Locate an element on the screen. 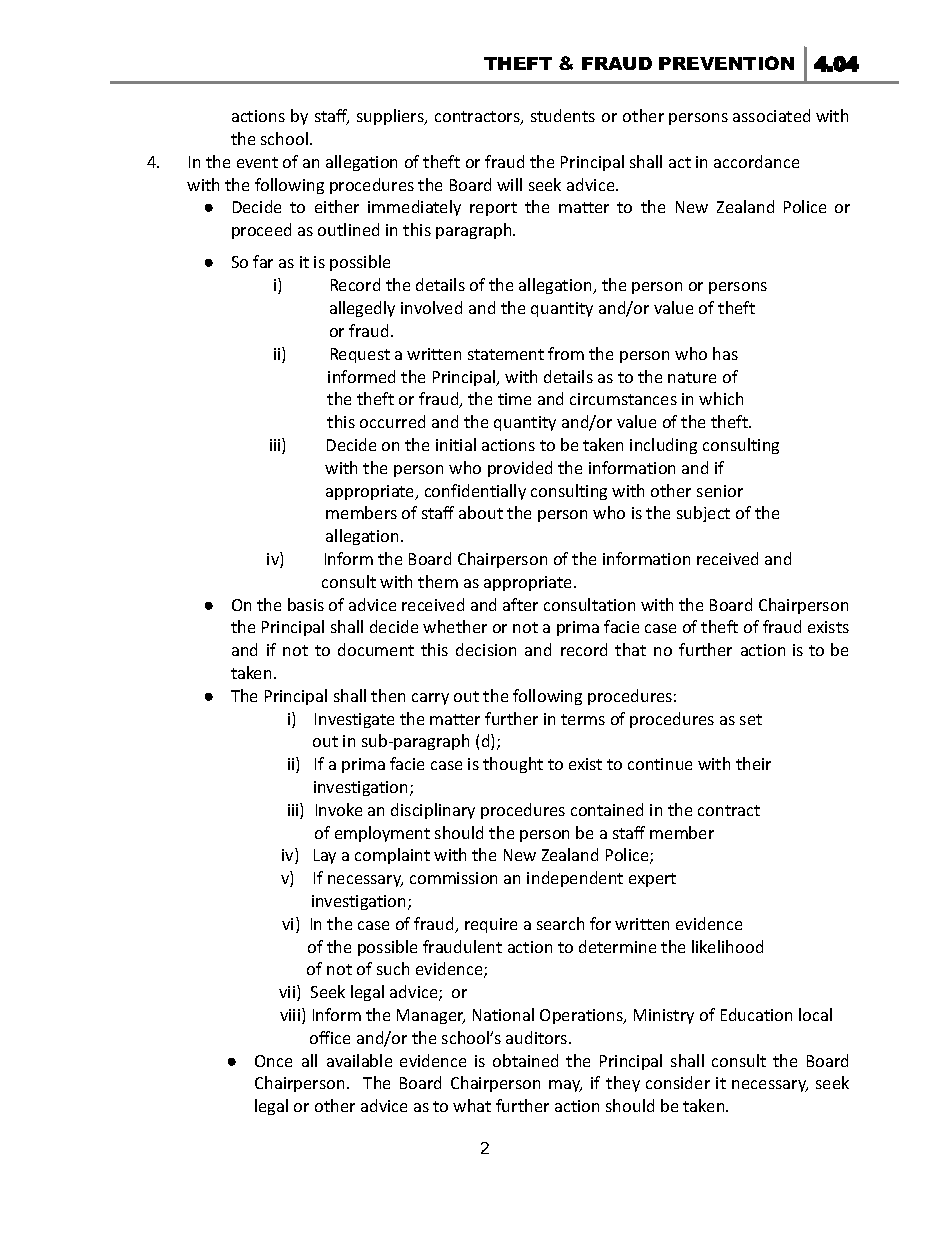 The height and width of the screenshot is (1233, 952). students is located at coordinates (563, 115).
